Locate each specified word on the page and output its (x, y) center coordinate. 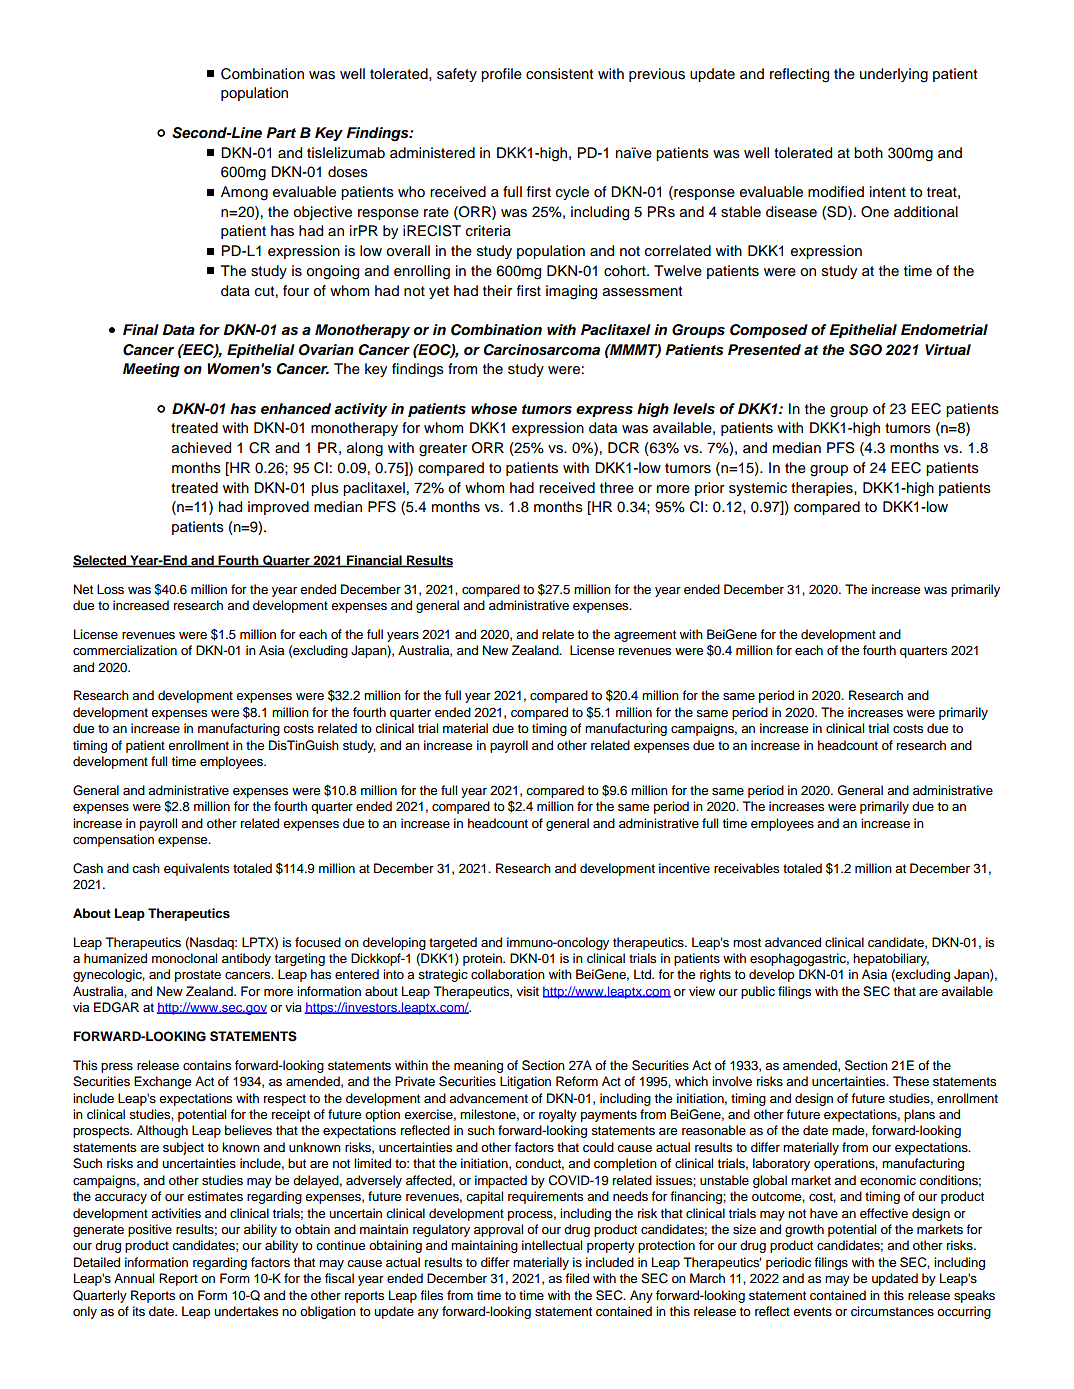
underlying (894, 75)
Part (281, 132)
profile (501, 75)
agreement (645, 636)
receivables (746, 868)
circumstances (892, 1311)
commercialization (125, 650)
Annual (134, 1278)
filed (577, 1278)
